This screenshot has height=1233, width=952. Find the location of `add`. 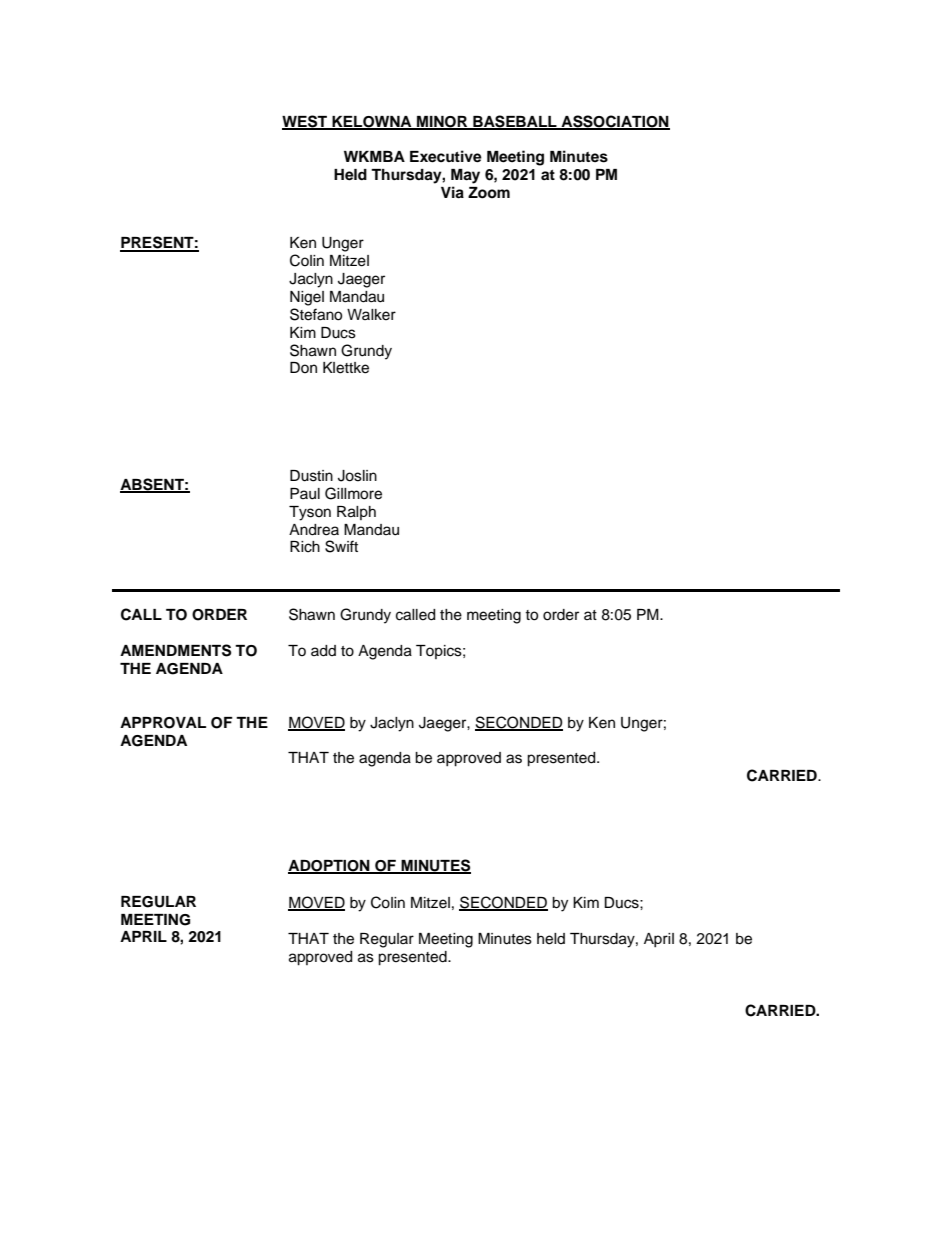

add is located at coordinates (323, 651).
